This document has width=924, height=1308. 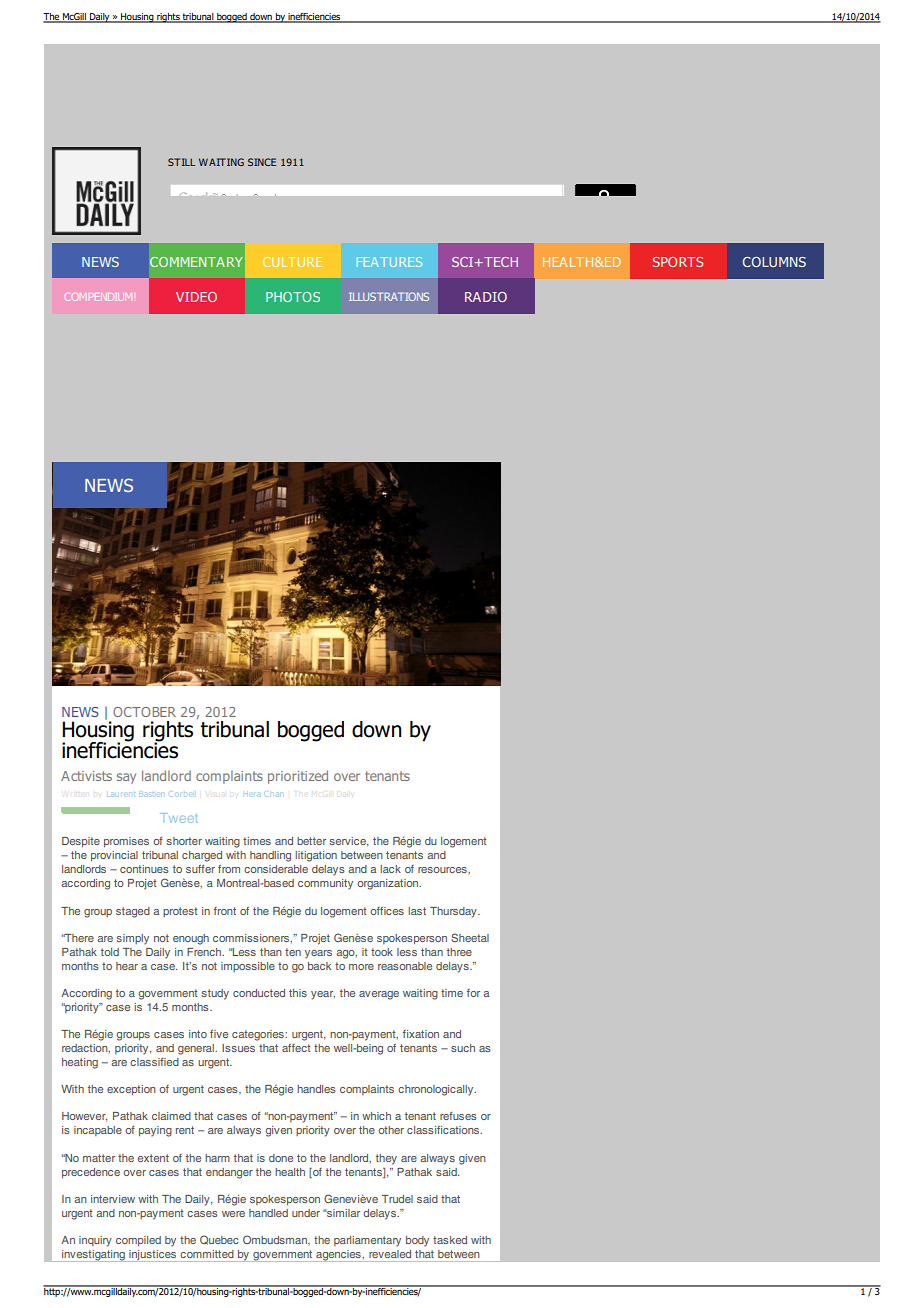 What do you see at coordinates (179, 818) in the document?
I see `Tweet` at bounding box center [179, 818].
